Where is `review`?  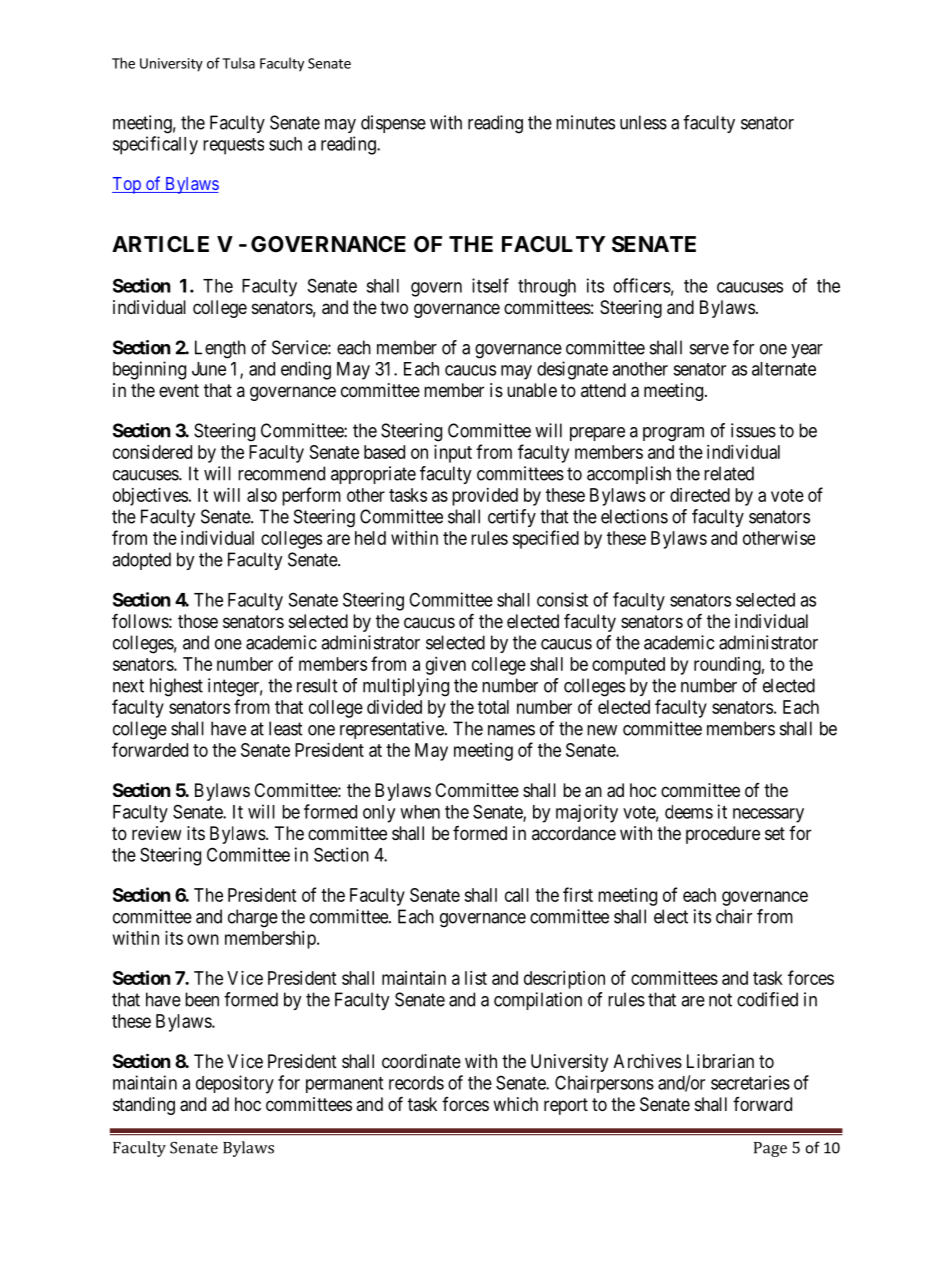 review is located at coordinates (156, 833).
